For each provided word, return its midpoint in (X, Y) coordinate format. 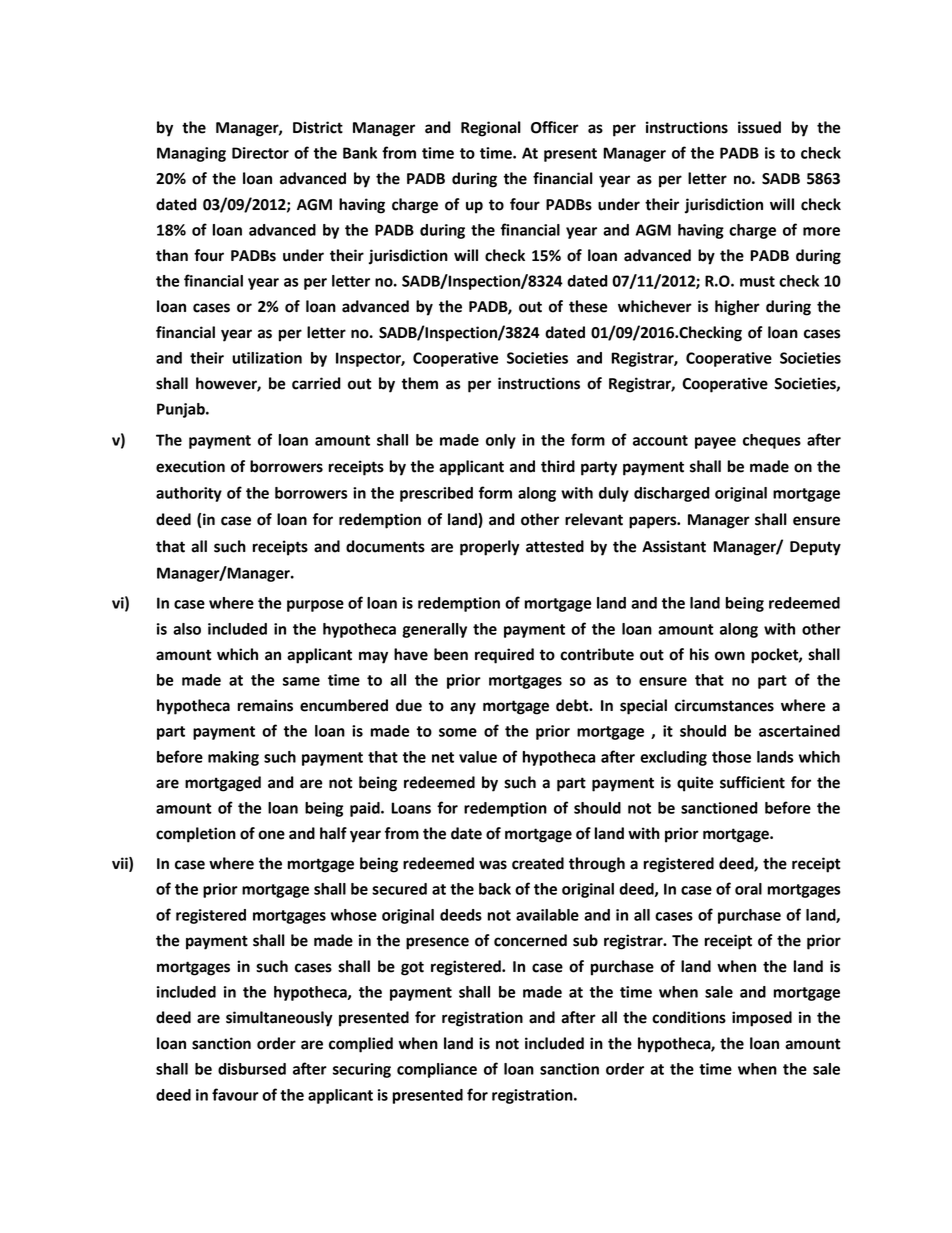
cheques (772, 441)
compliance (437, 1070)
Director (260, 153)
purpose (315, 606)
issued (759, 127)
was (493, 865)
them (420, 383)
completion (196, 835)
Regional (491, 129)
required (504, 656)
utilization (267, 358)
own (730, 656)
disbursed (252, 1069)
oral (748, 889)
